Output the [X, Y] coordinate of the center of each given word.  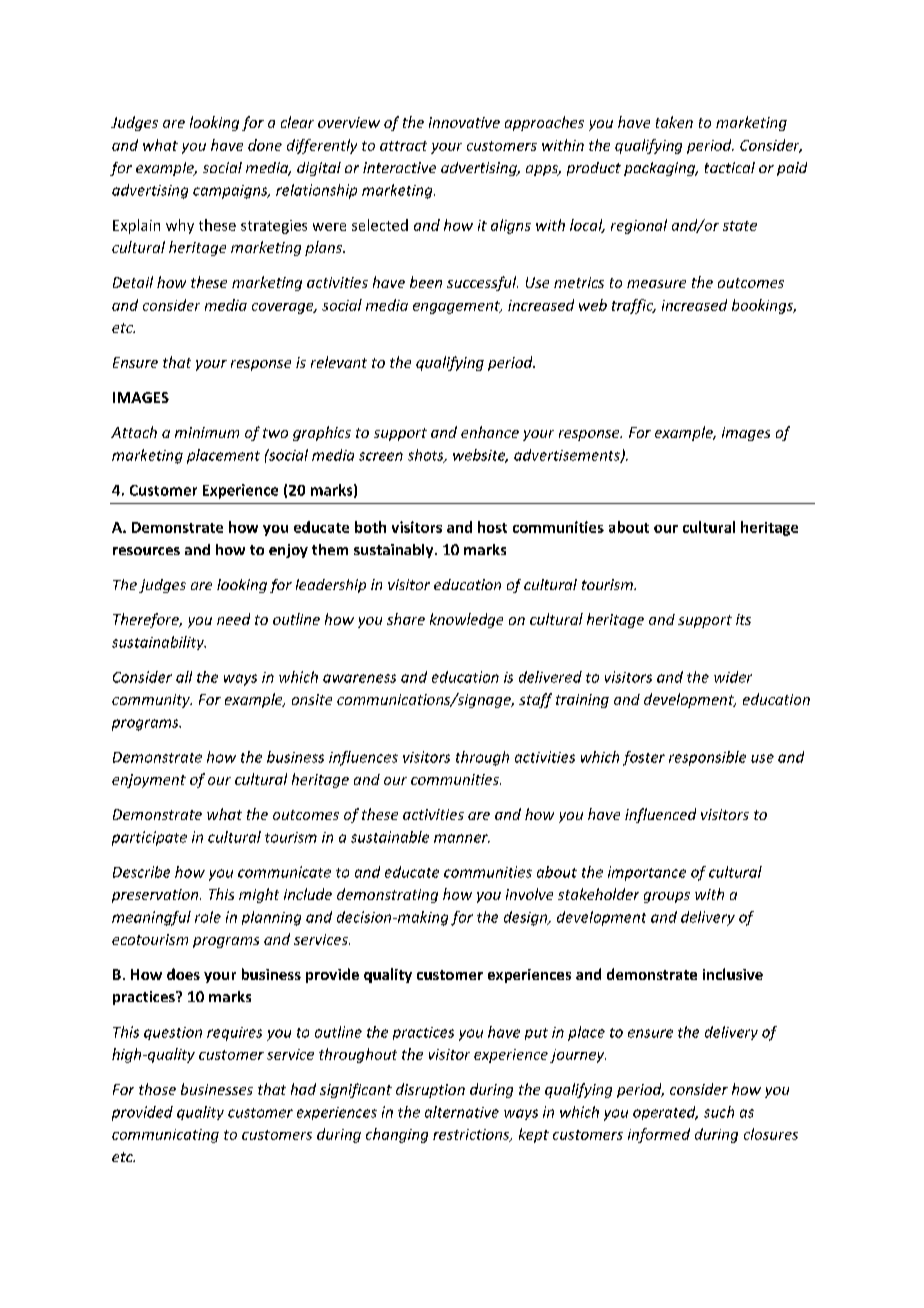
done [265, 145]
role [208, 917]
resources [146, 551]
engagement [457, 307]
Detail [133, 282]
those [157, 1089]
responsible [707, 758]
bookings [763, 306]
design [527, 918]
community [152, 701]
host [492, 527]
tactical [730, 167]
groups [667, 897]
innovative [464, 122]
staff [535, 700]
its [743, 619]
